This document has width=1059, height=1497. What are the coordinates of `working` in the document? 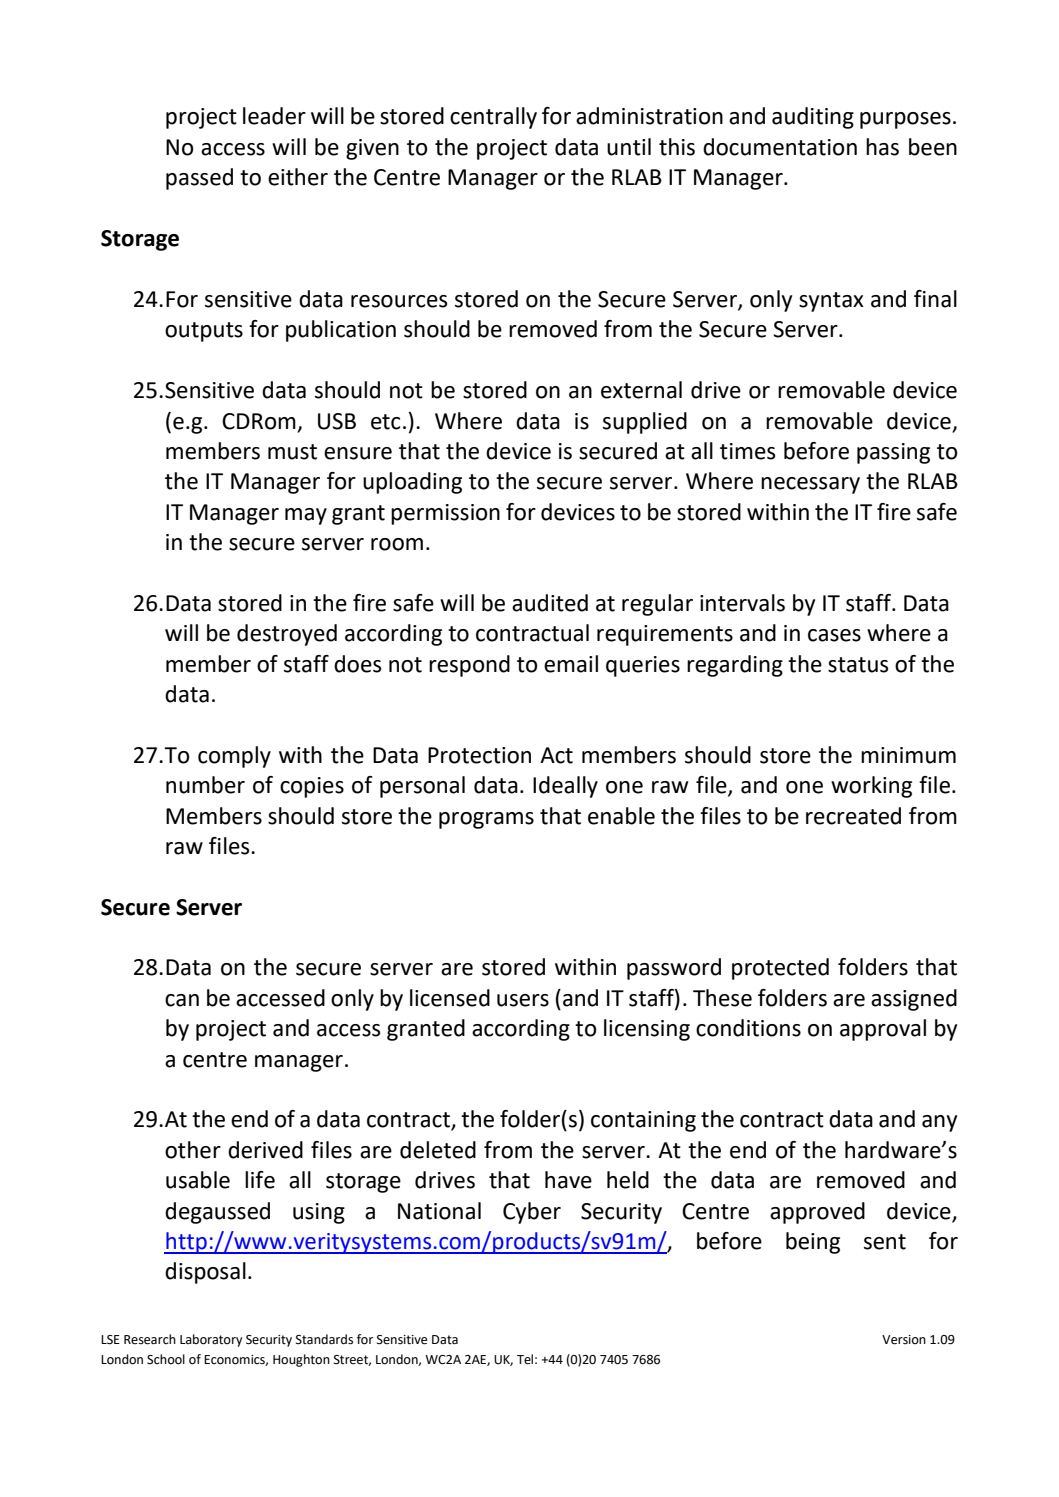 It's located at (871, 787).
